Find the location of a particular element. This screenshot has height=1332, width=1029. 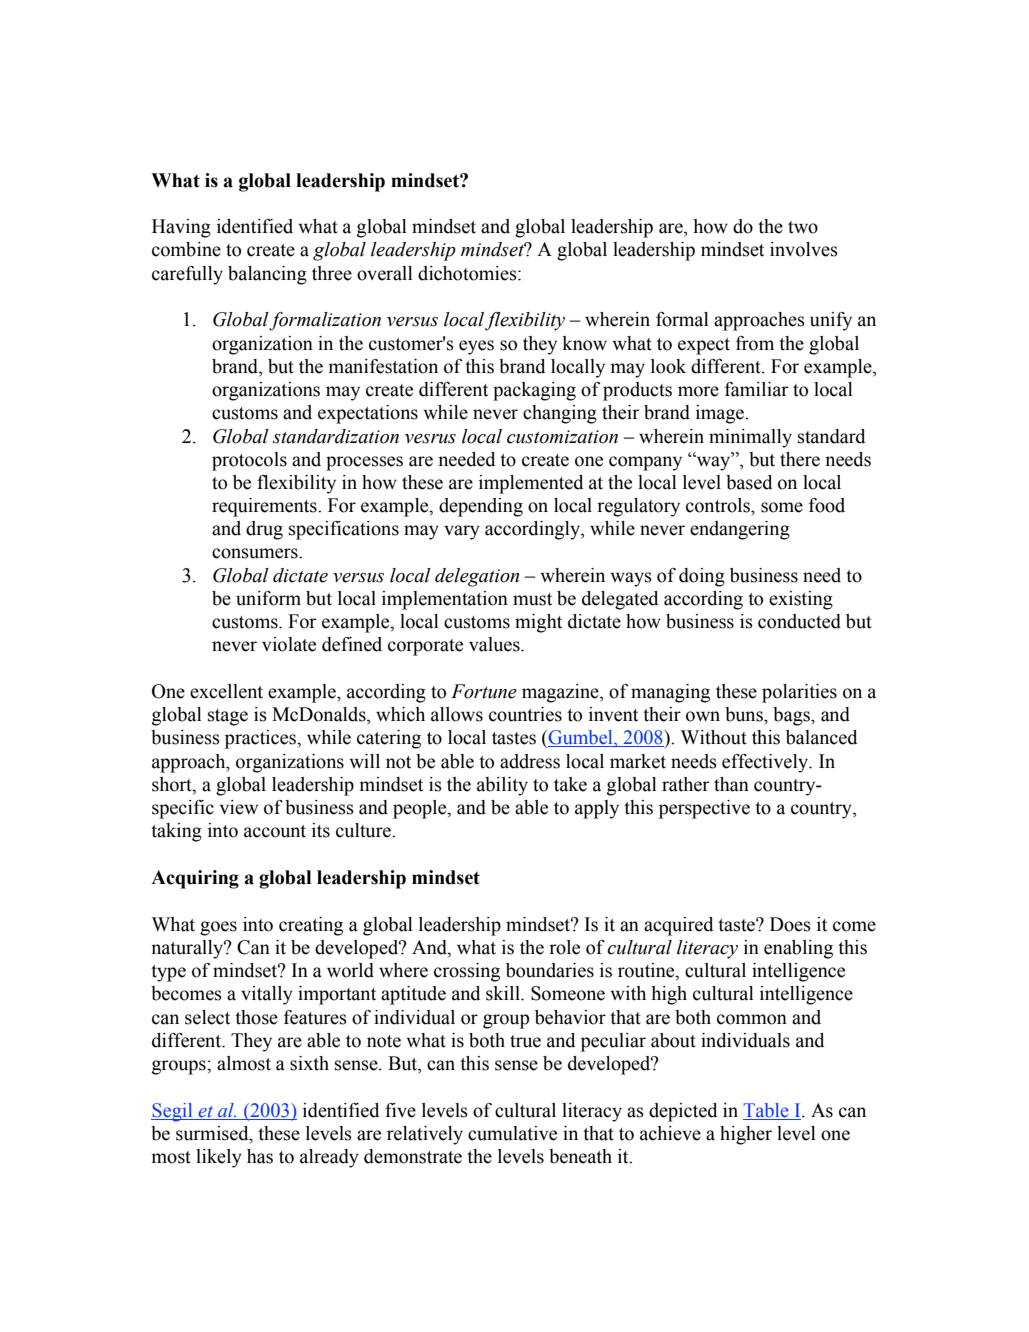

Fortune is located at coordinates (484, 691).
